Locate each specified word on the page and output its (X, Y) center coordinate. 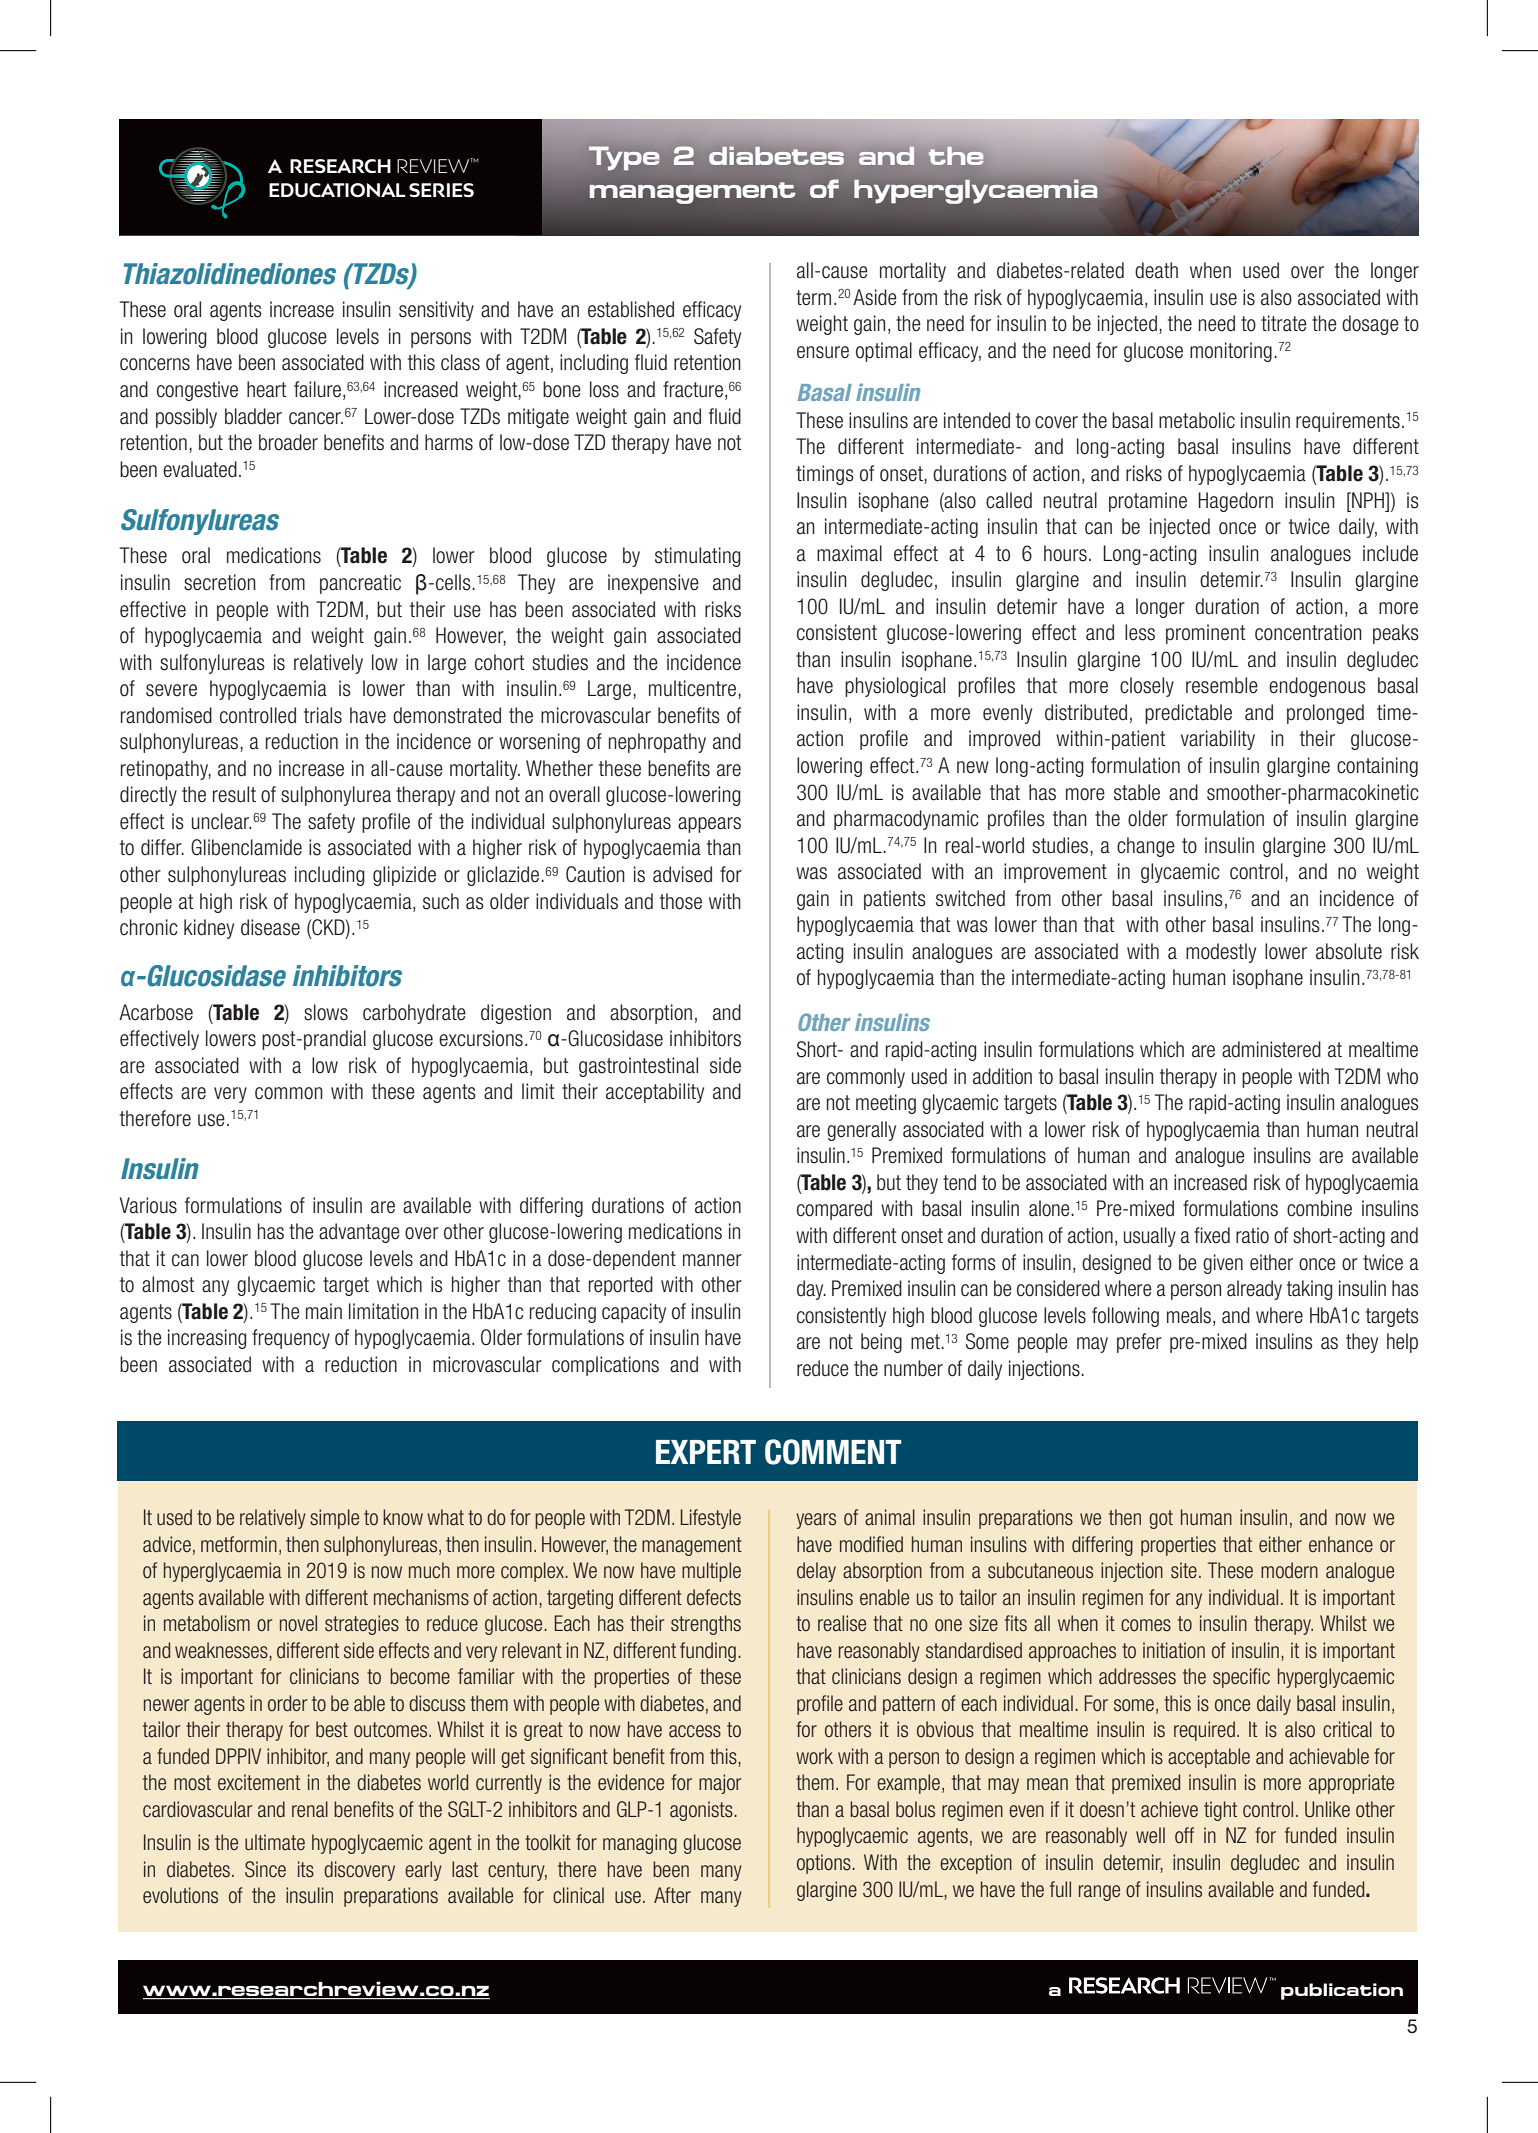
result (234, 794)
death (1156, 270)
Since (265, 1869)
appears (709, 825)
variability (1218, 740)
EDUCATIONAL (337, 190)
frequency (291, 1339)
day (811, 1290)
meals (1190, 1316)
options (825, 1864)
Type (624, 158)
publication (1342, 1991)
